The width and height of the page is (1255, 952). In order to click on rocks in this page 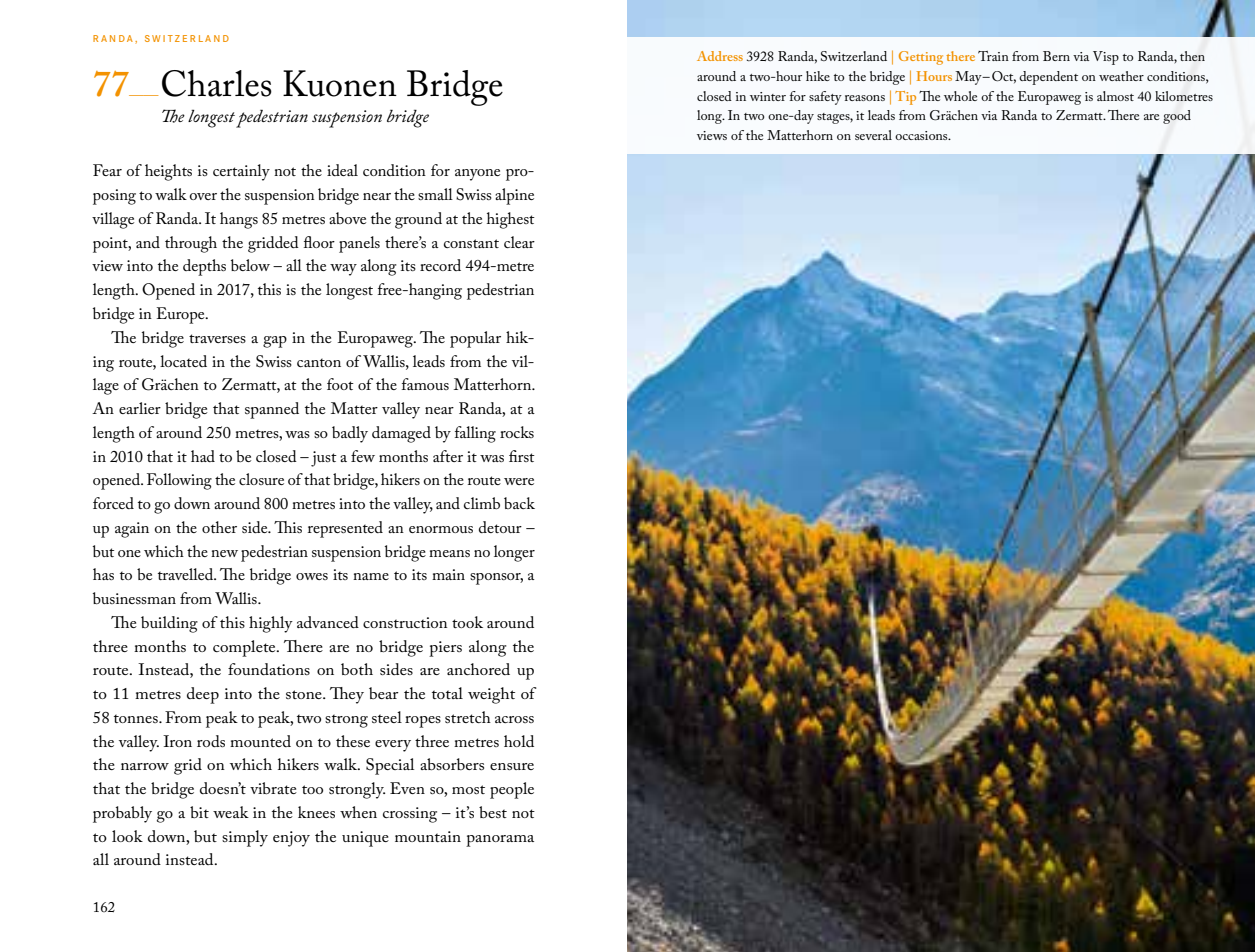, I will do `click(517, 432)`.
